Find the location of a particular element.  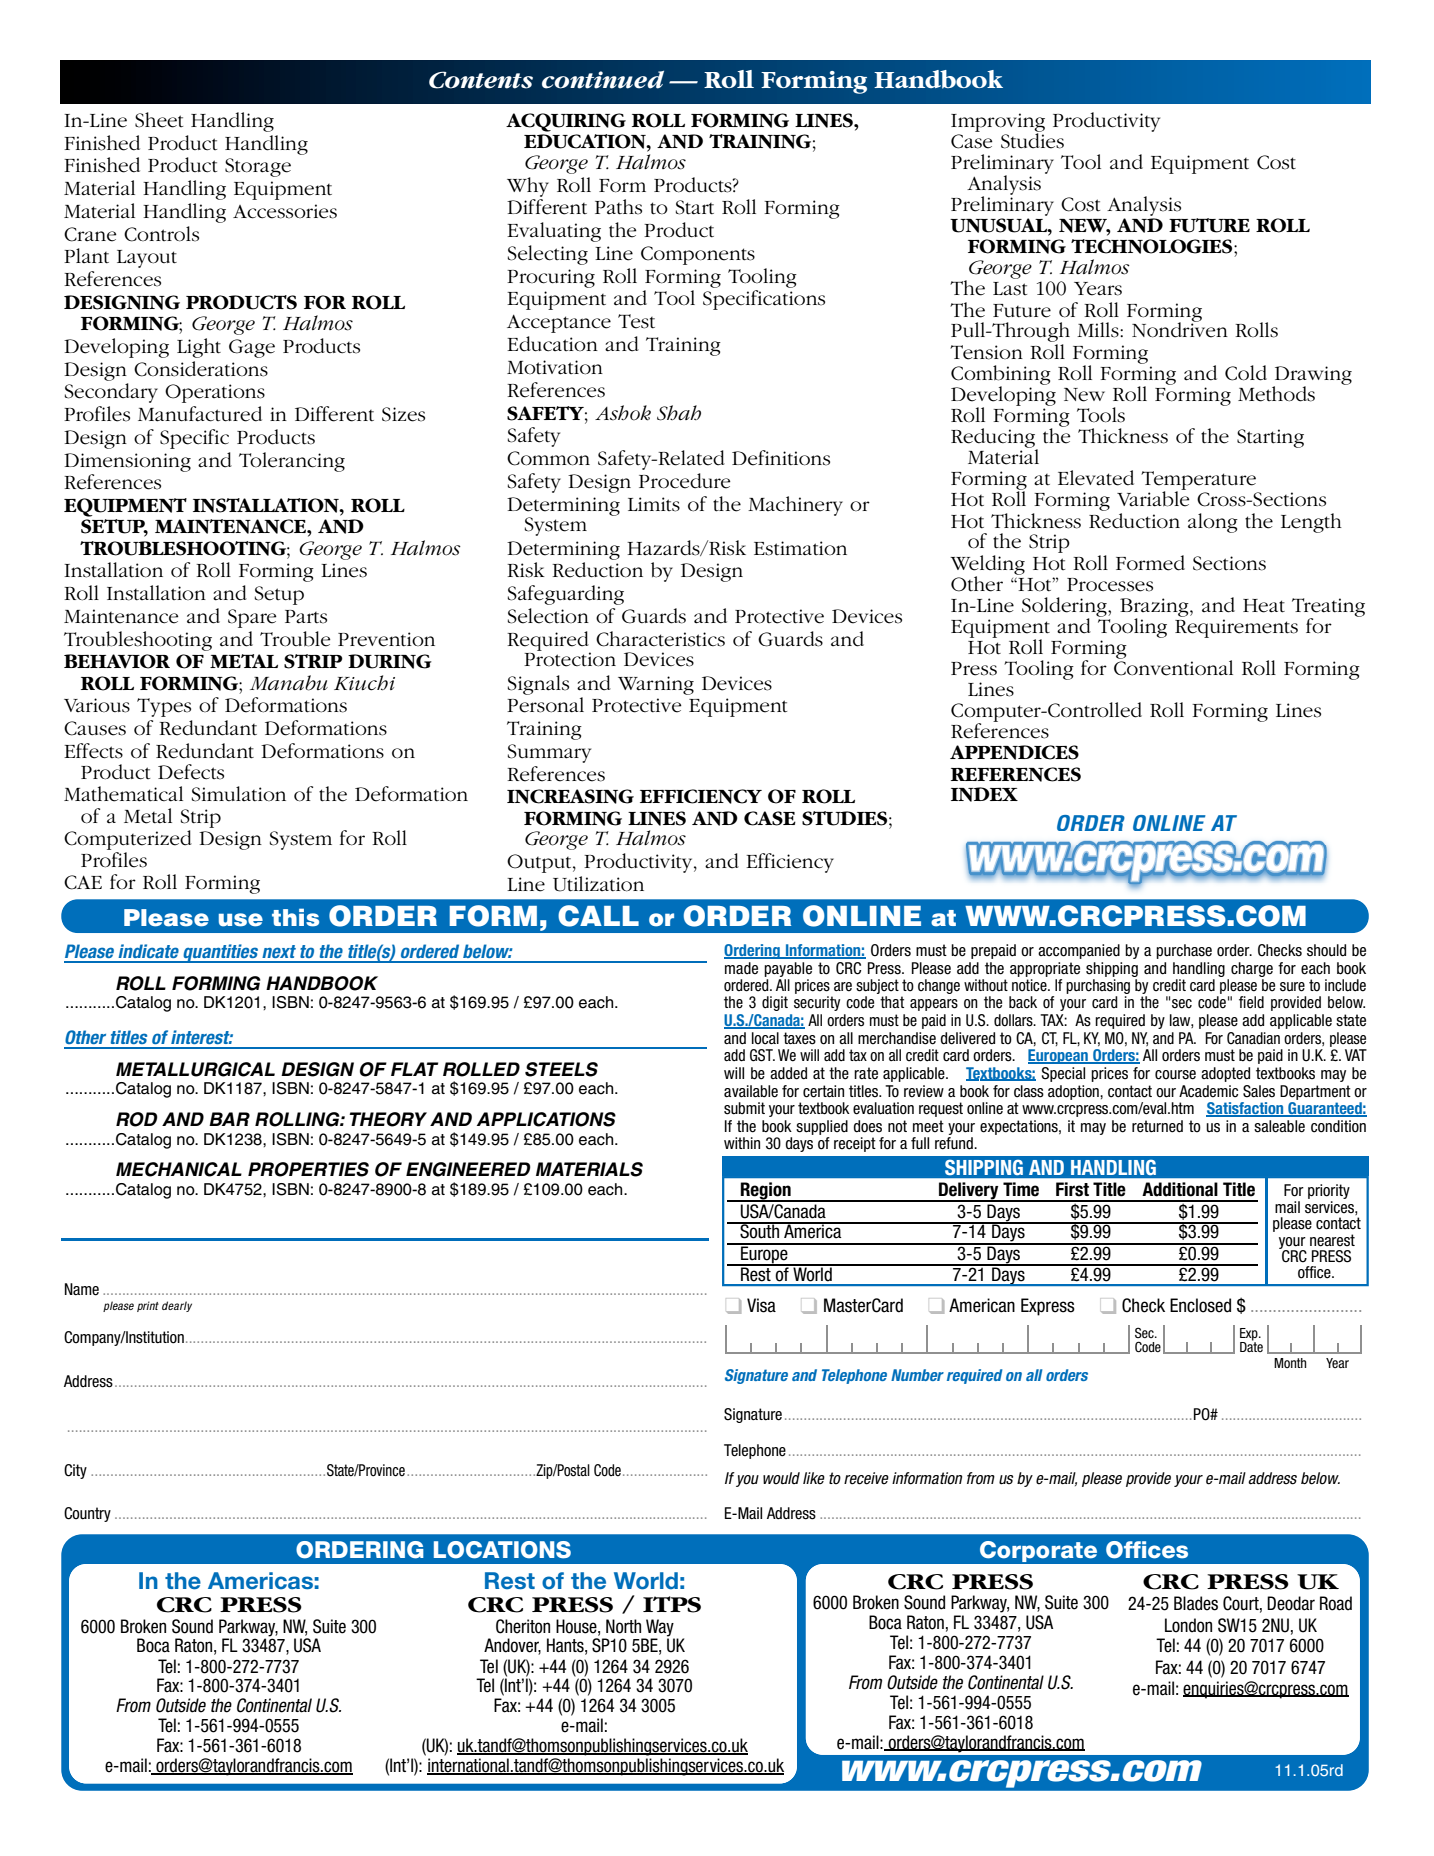

North is located at coordinates (623, 1626).
